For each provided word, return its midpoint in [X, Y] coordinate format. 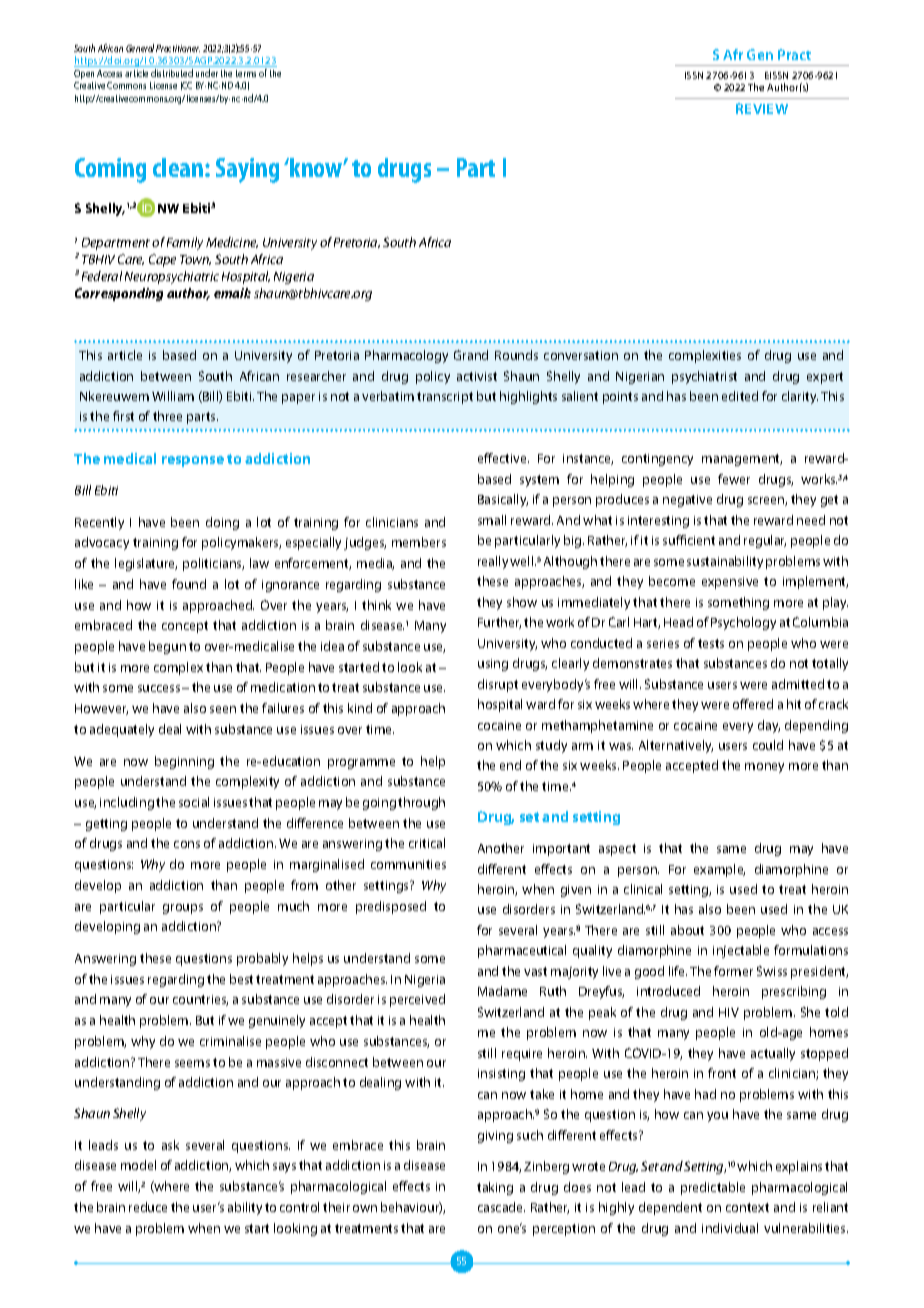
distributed [172, 73]
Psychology [743, 623]
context [747, 1207]
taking [495, 1188]
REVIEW [762, 108]
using [493, 665]
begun [167, 647]
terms [246, 73]
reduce [148, 1207]
